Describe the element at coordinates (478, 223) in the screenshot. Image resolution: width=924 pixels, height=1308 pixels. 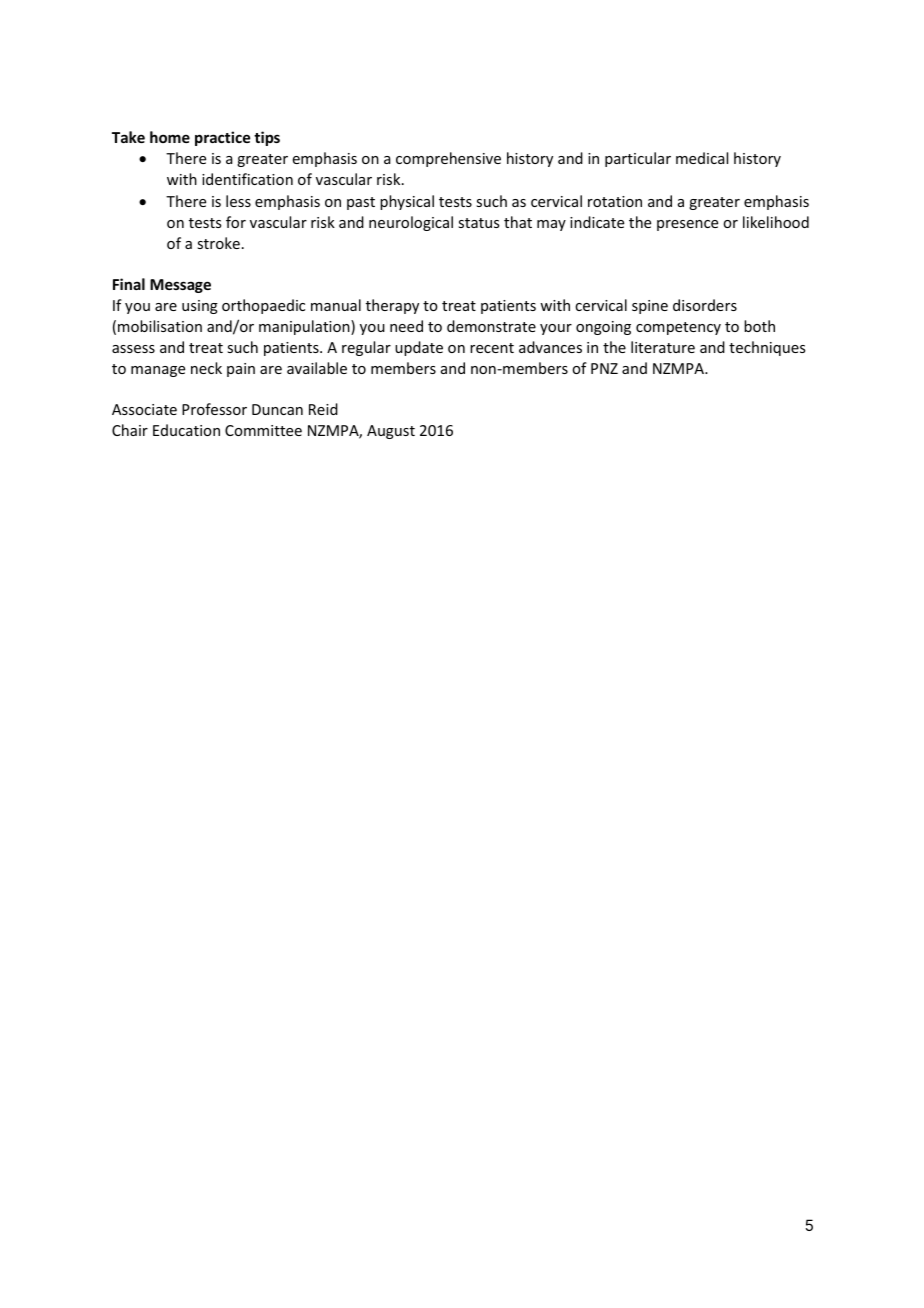
I see `status` at that location.
